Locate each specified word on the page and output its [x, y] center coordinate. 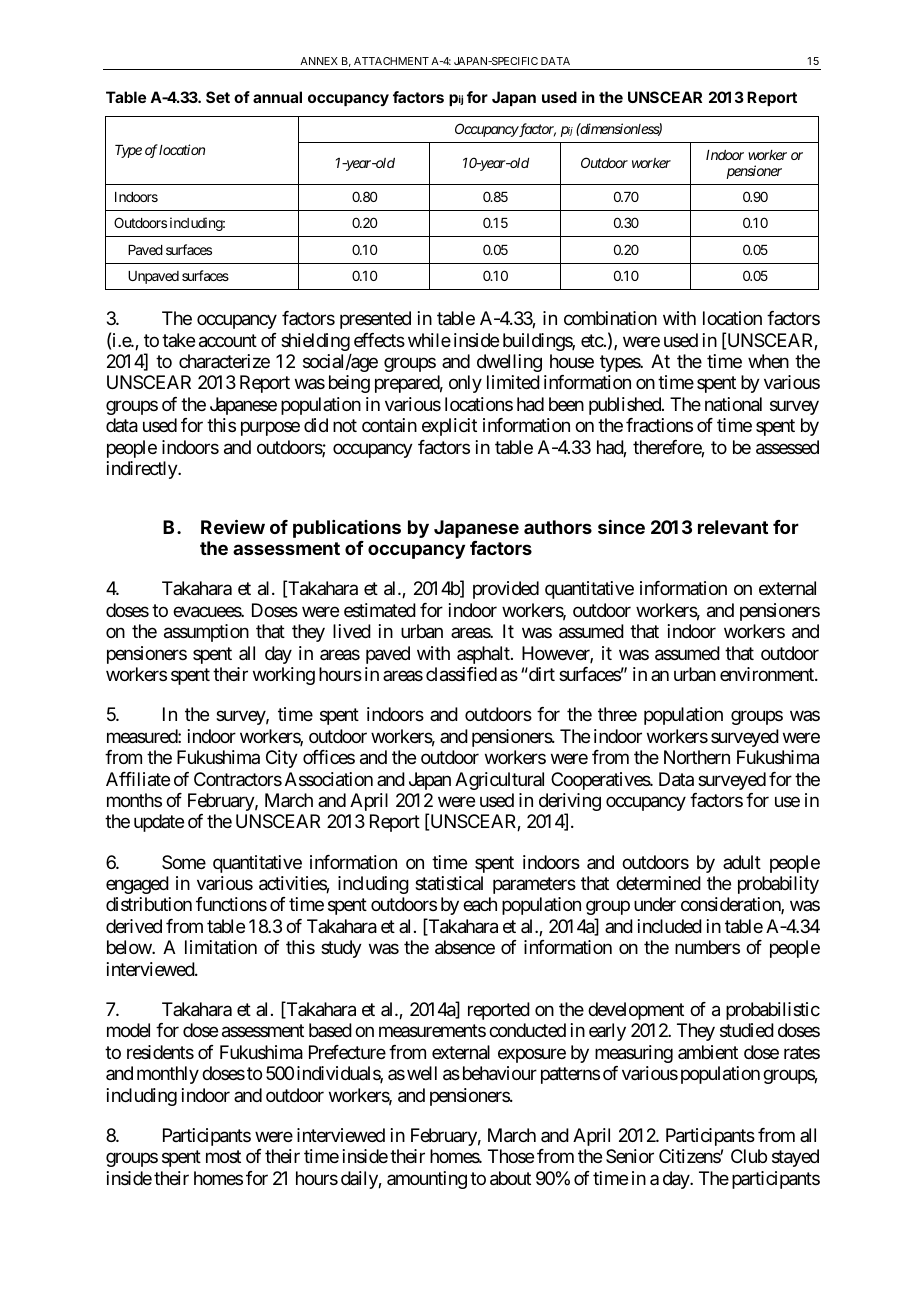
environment [768, 674]
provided [506, 590]
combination [610, 318]
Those [511, 1156]
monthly [168, 1075]
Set [218, 97]
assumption [206, 633]
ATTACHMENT [391, 61]
